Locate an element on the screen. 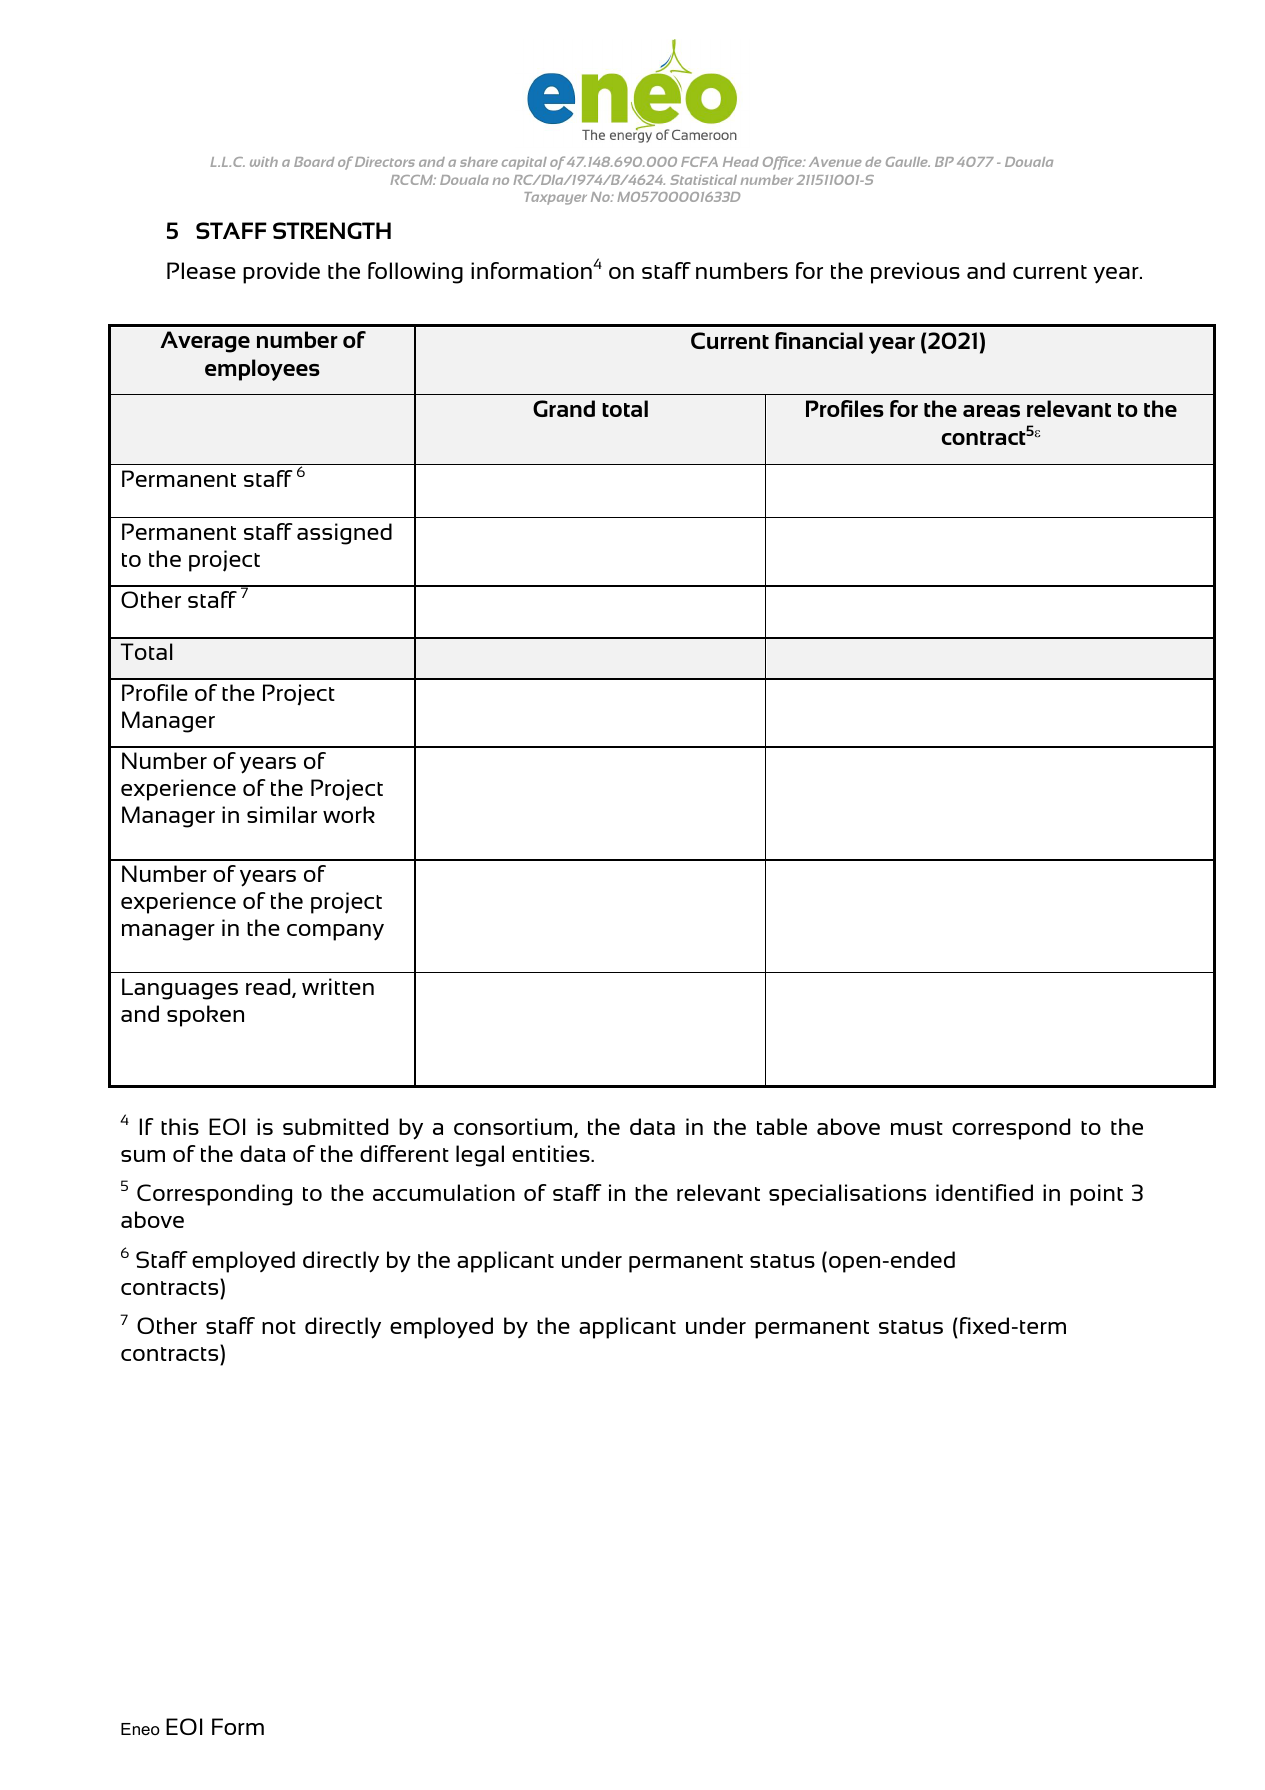  work is located at coordinates (349, 814).
